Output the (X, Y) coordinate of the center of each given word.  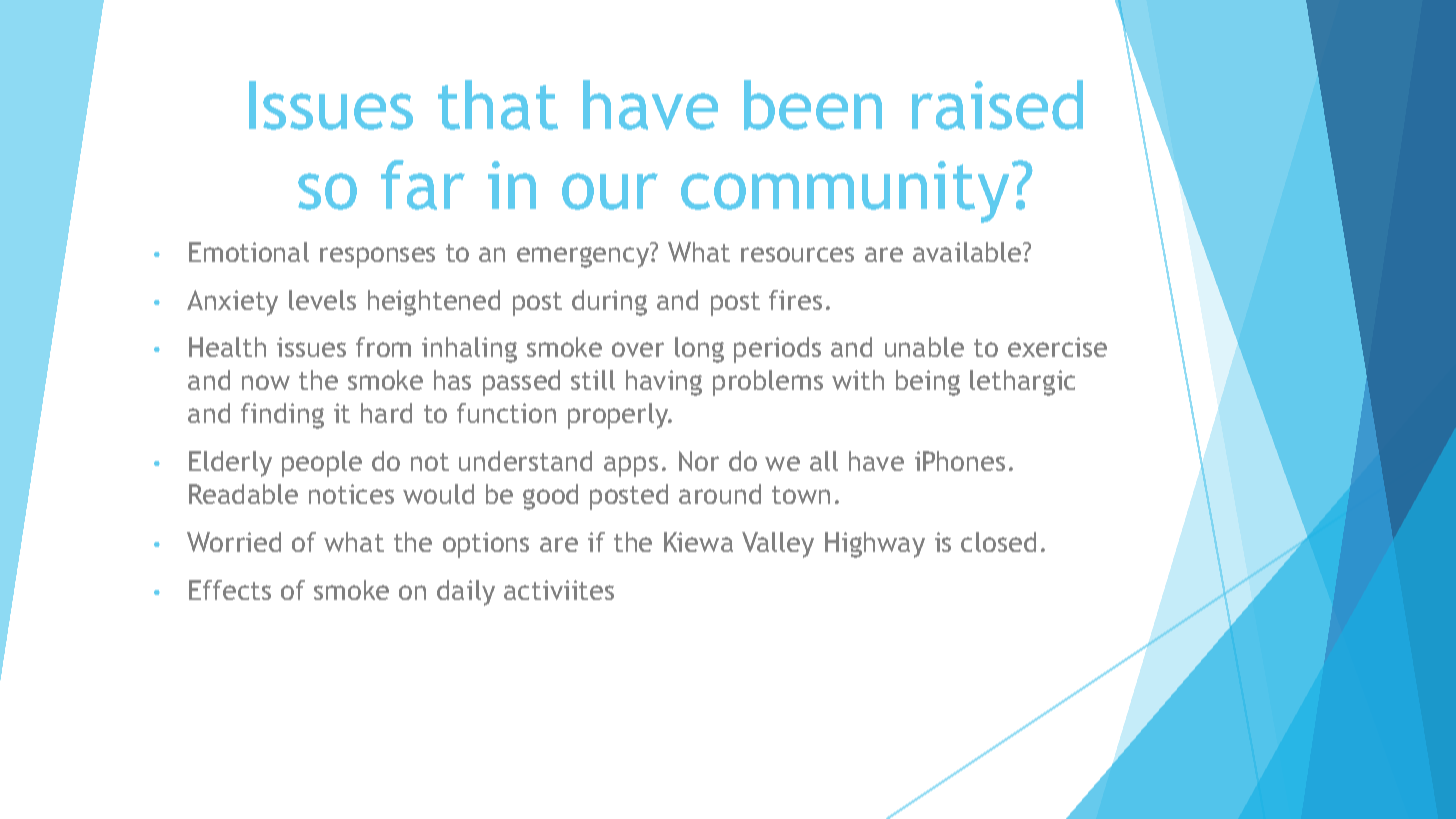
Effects (230, 590)
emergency (584, 257)
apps (631, 466)
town (801, 495)
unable (924, 347)
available (968, 252)
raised (997, 105)
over (638, 349)
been (813, 105)
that (498, 105)
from (383, 347)
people (322, 464)
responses (377, 257)
